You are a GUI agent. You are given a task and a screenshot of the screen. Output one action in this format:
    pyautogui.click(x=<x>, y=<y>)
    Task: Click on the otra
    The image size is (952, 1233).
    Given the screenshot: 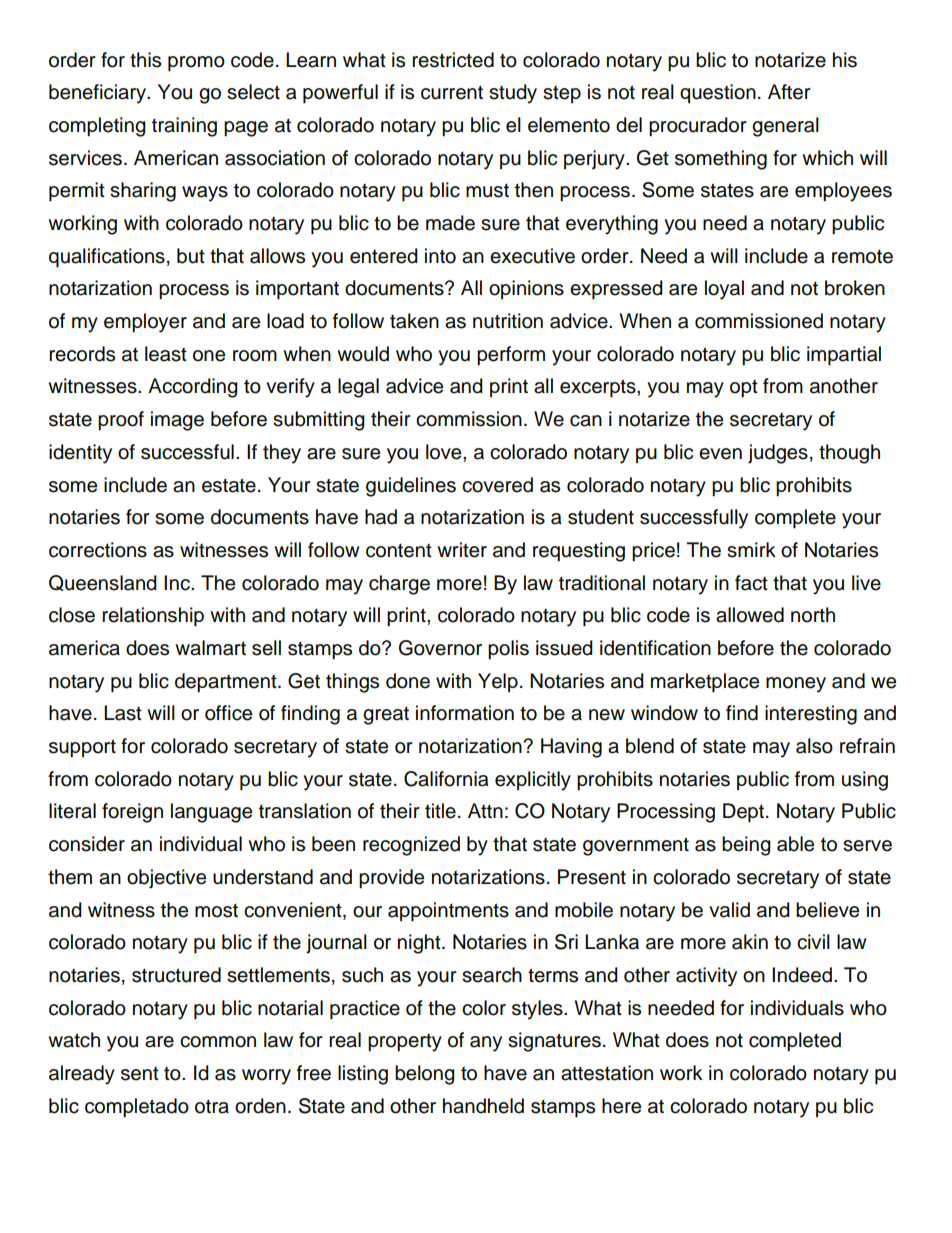 What is the action you would take?
    pyautogui.click(x=212, y=1107)
